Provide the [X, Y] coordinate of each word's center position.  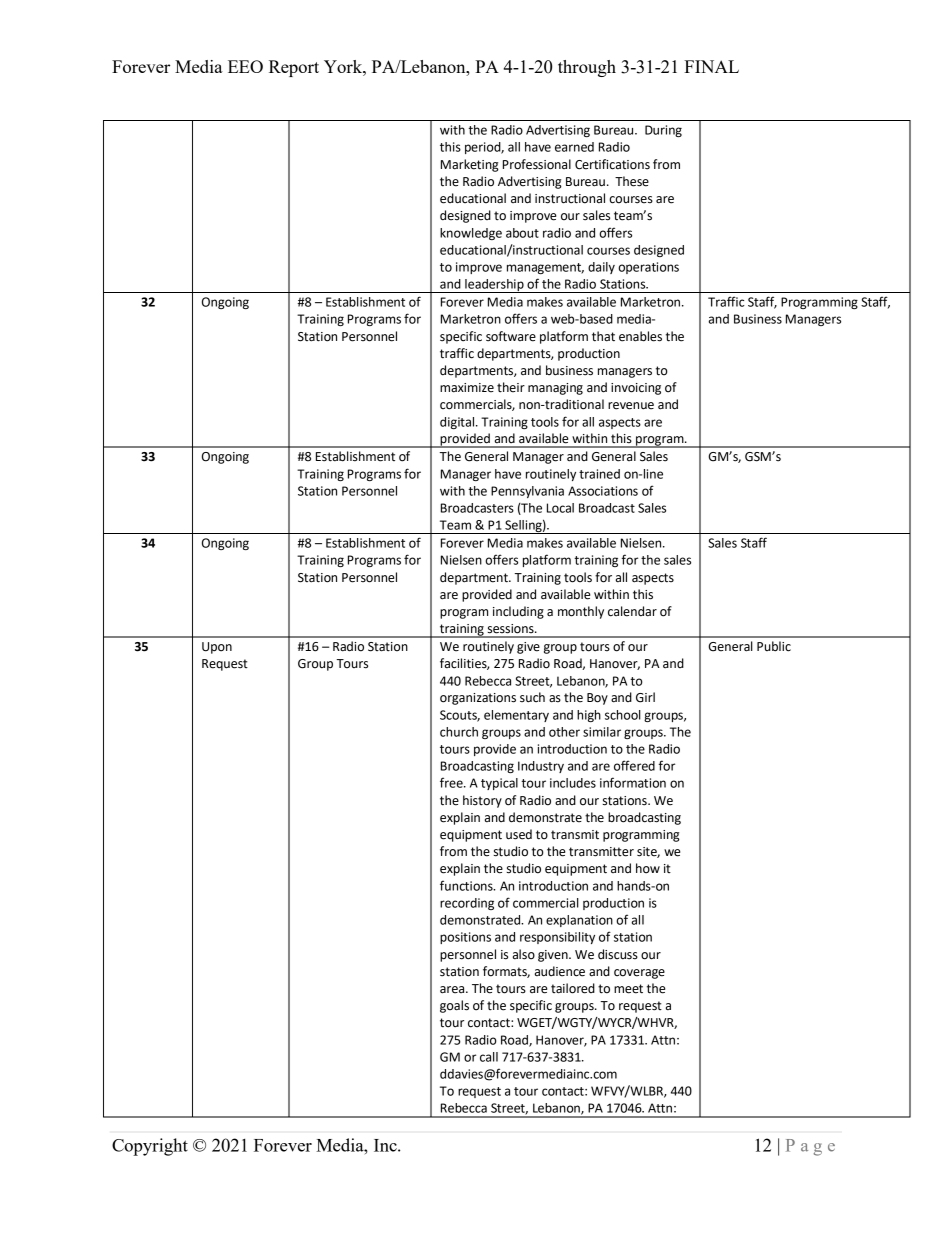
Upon [217, 648]
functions [467, 885]
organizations [478, 699]
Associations [603, 491]
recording [467, 904]
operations [648, 268]
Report [294, 68]
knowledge [471, 234]
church [459, 732]
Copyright [150, 1147]
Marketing [470, 165]
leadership [494, 286]
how [648, 868]
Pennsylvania [527, 492]
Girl [645, 697]
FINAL [711, 66]
